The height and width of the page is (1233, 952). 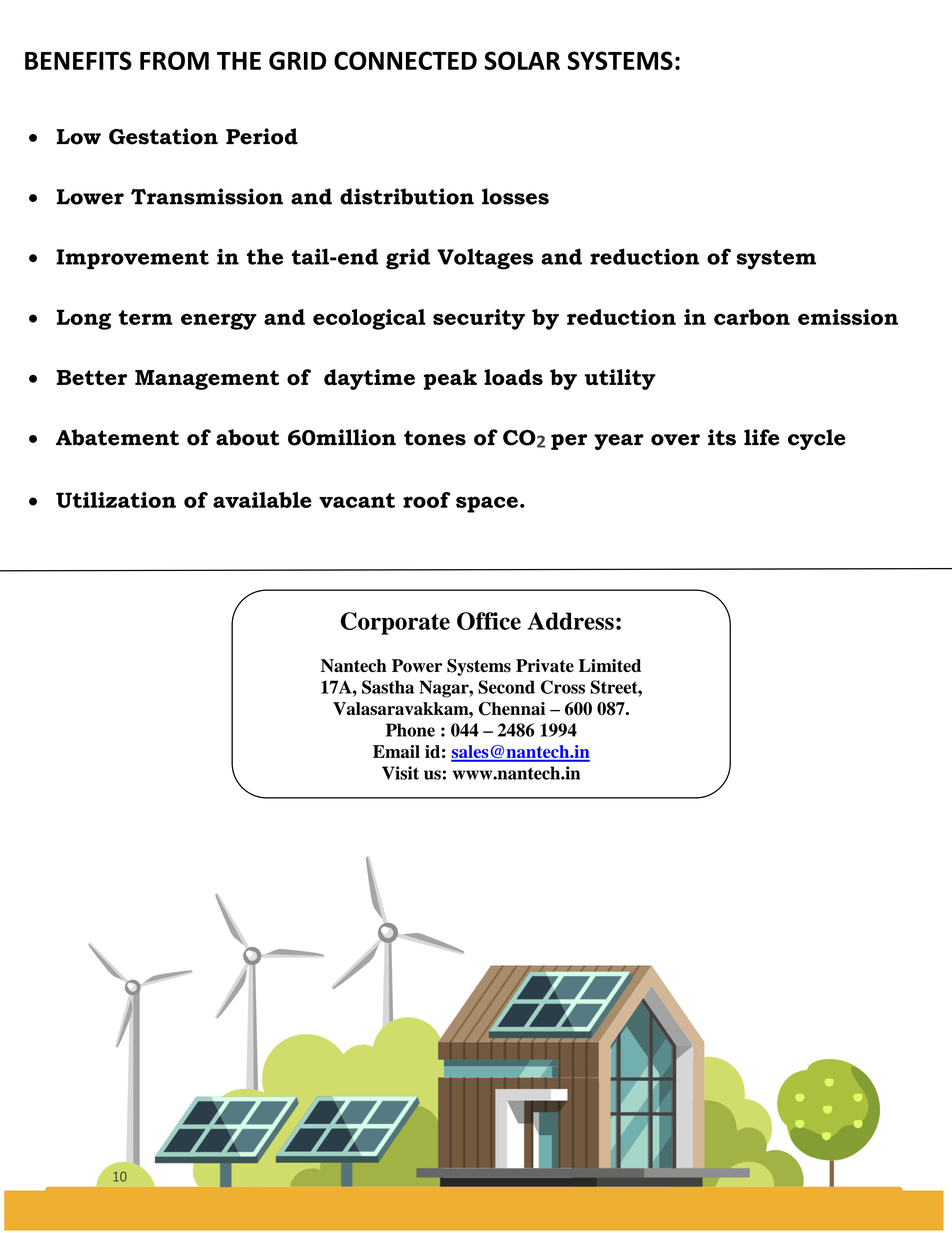 I want to click on Abatement, so click(x=117, y=437).
